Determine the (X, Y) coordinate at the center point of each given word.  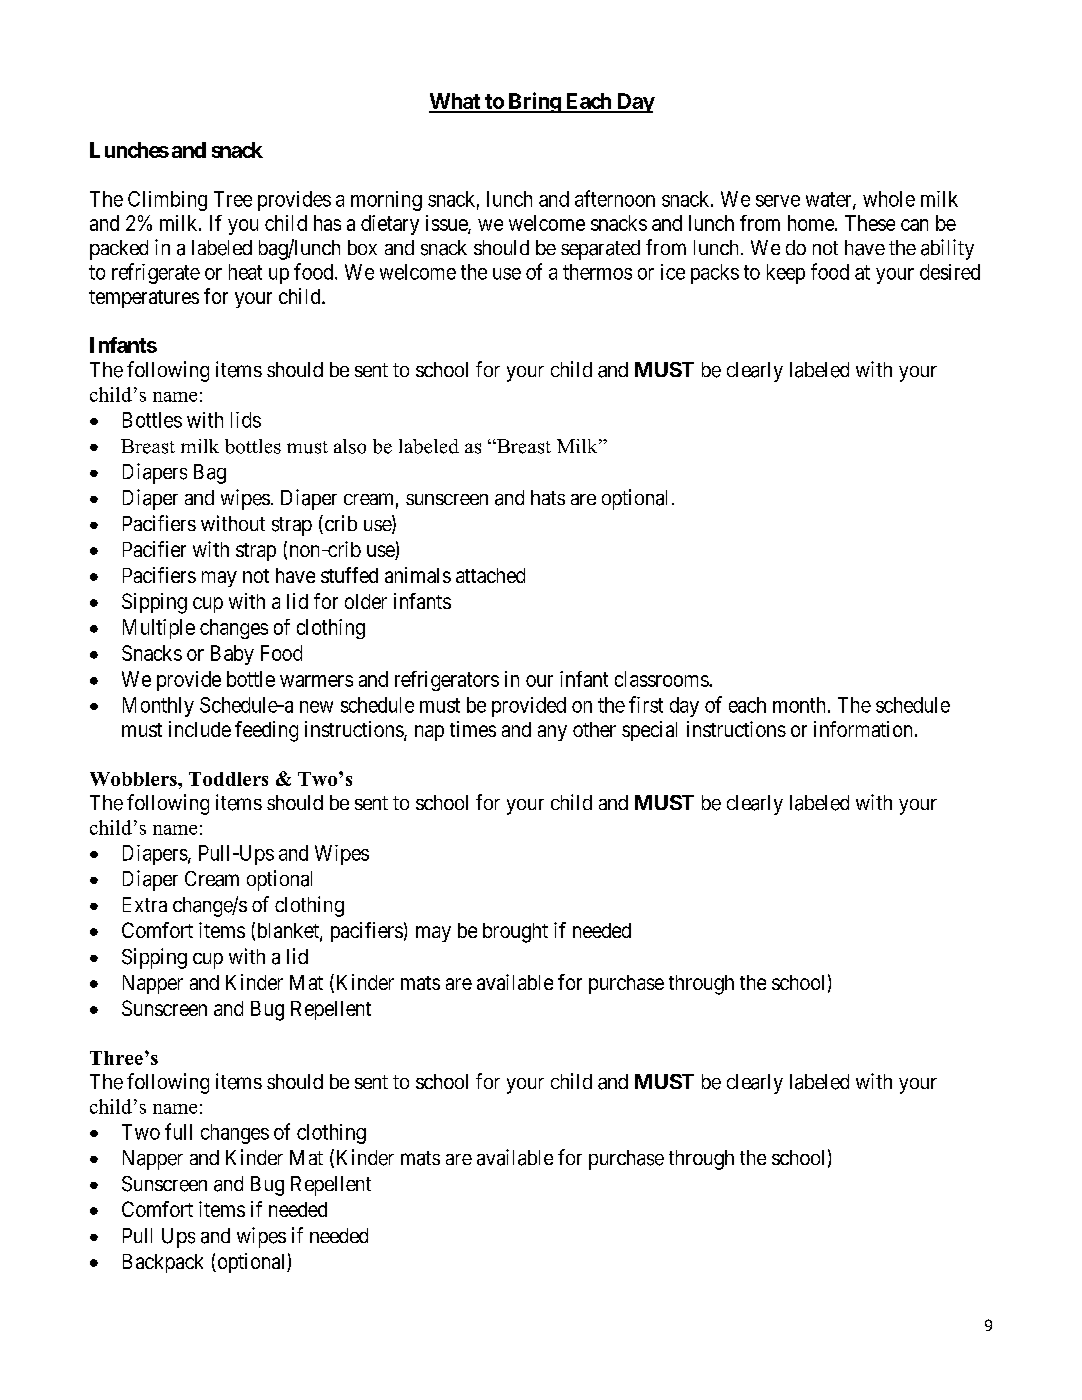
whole (889, 199)
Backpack (163, 1263)
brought (515, 933)
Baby (232, 655)
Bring (534, 102)
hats (548, 497)
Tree (233, 199)
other (594, 729)
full (178, 1131)
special (649, 731)
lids (246, 420)
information (863, 729)
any (552, 733)
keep (786, 274)
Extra (145, 904)
